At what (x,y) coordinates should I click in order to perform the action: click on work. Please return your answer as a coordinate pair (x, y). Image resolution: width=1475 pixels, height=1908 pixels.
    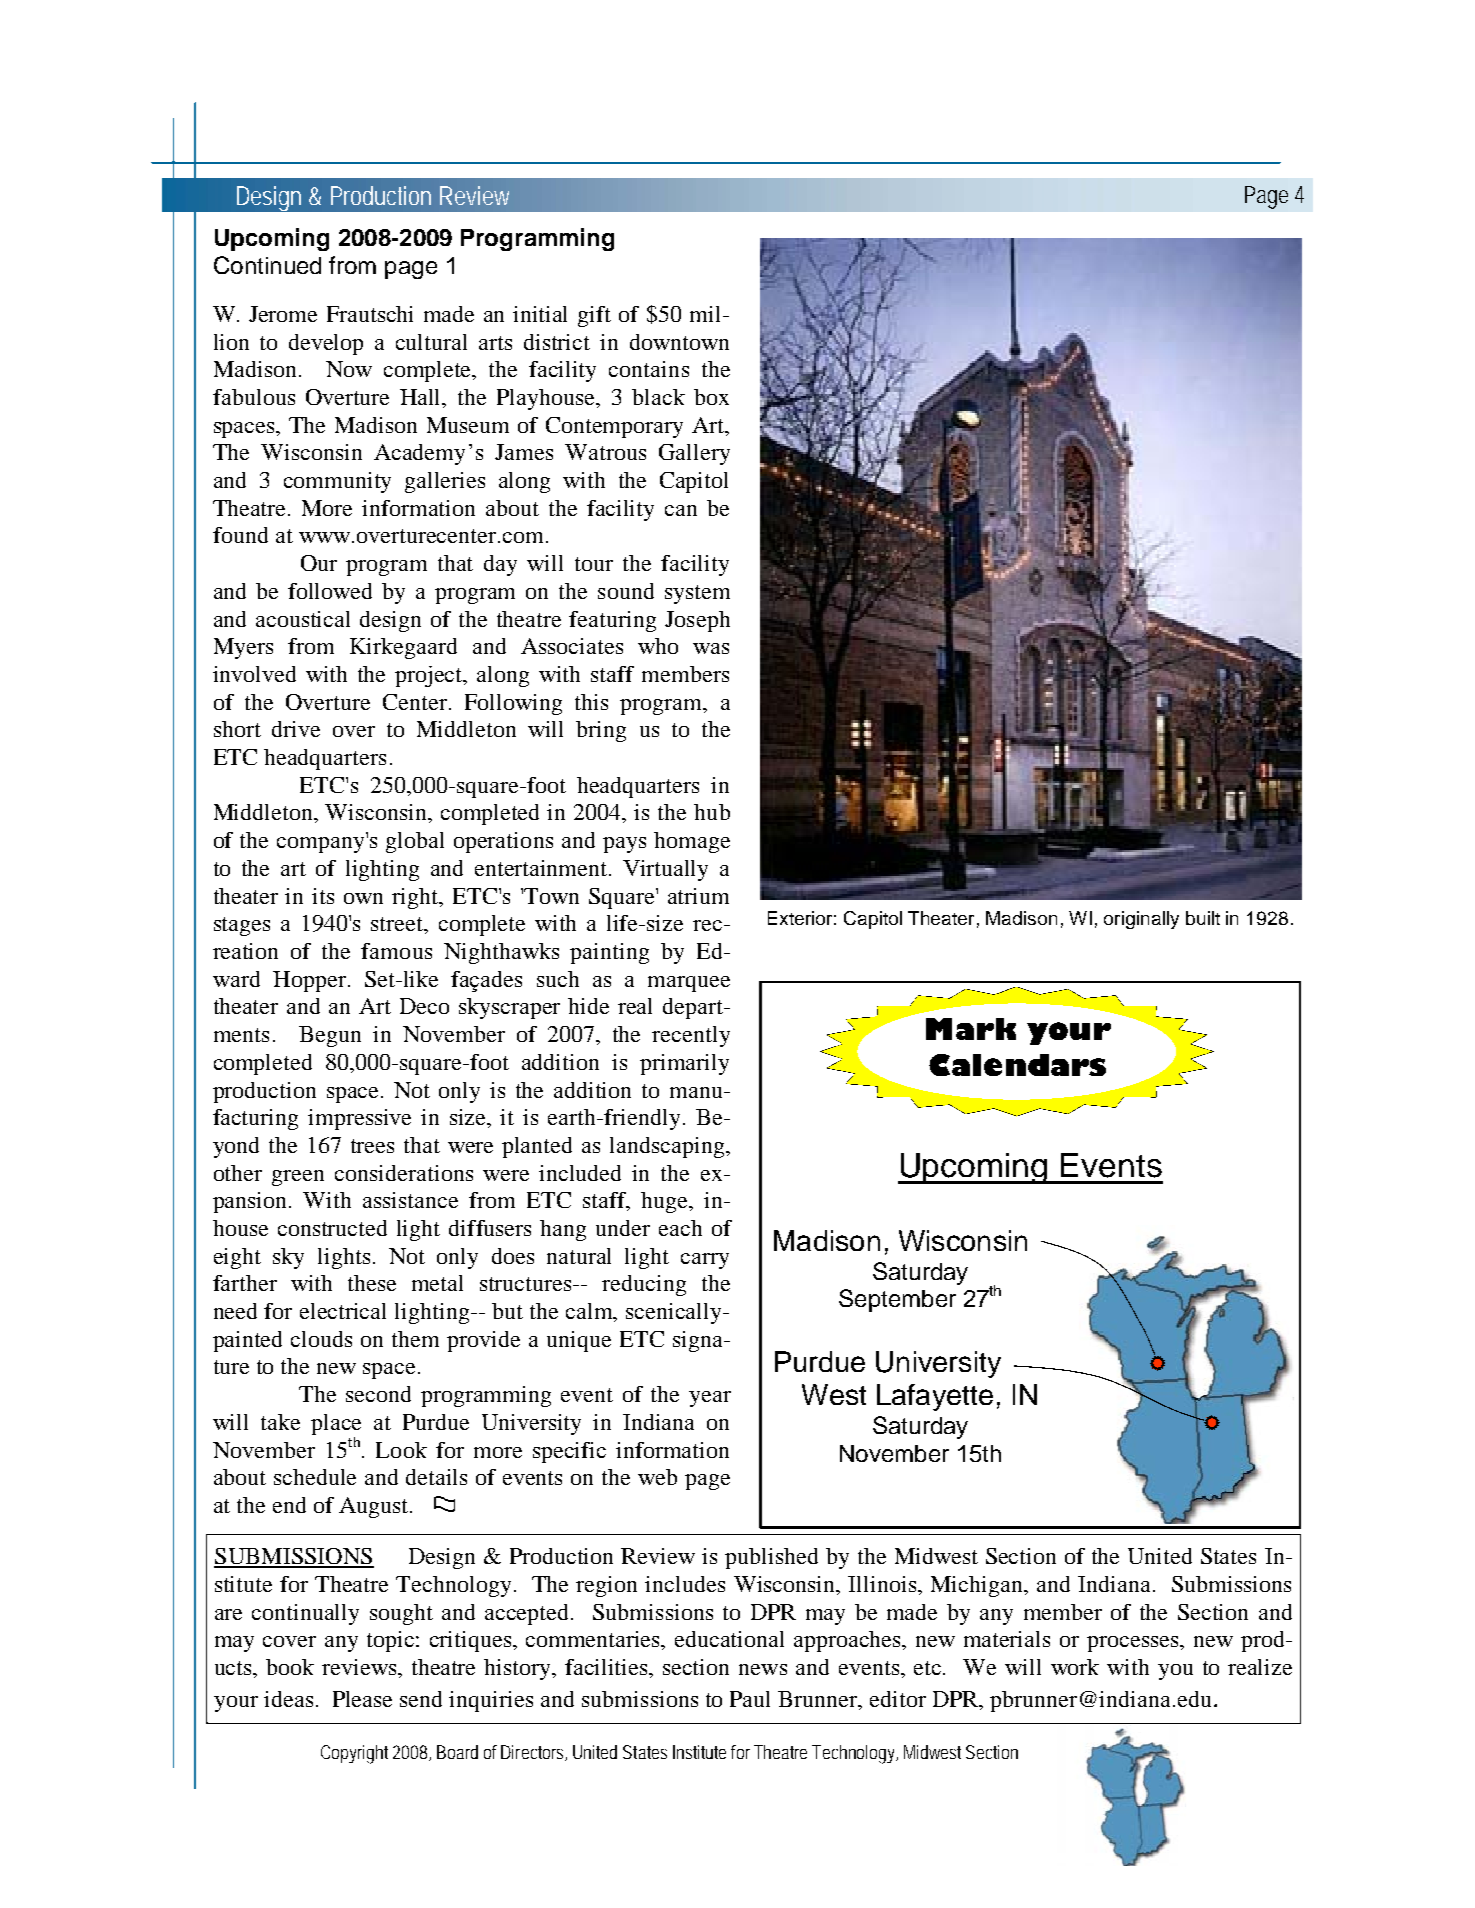
    Looking at the image, I should click on (1075, 1667).
